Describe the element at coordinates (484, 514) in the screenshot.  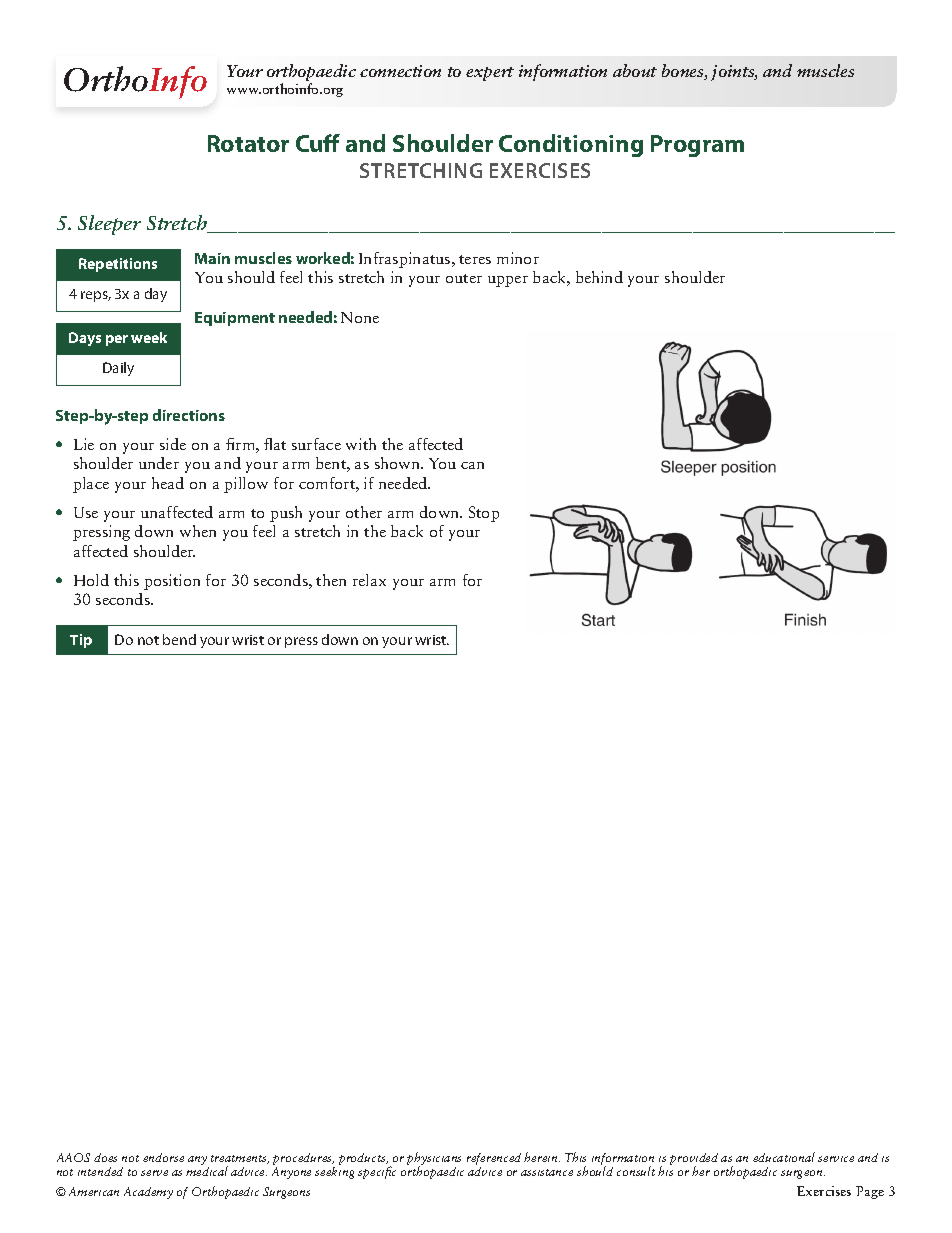
I see `Stop` at that location.
